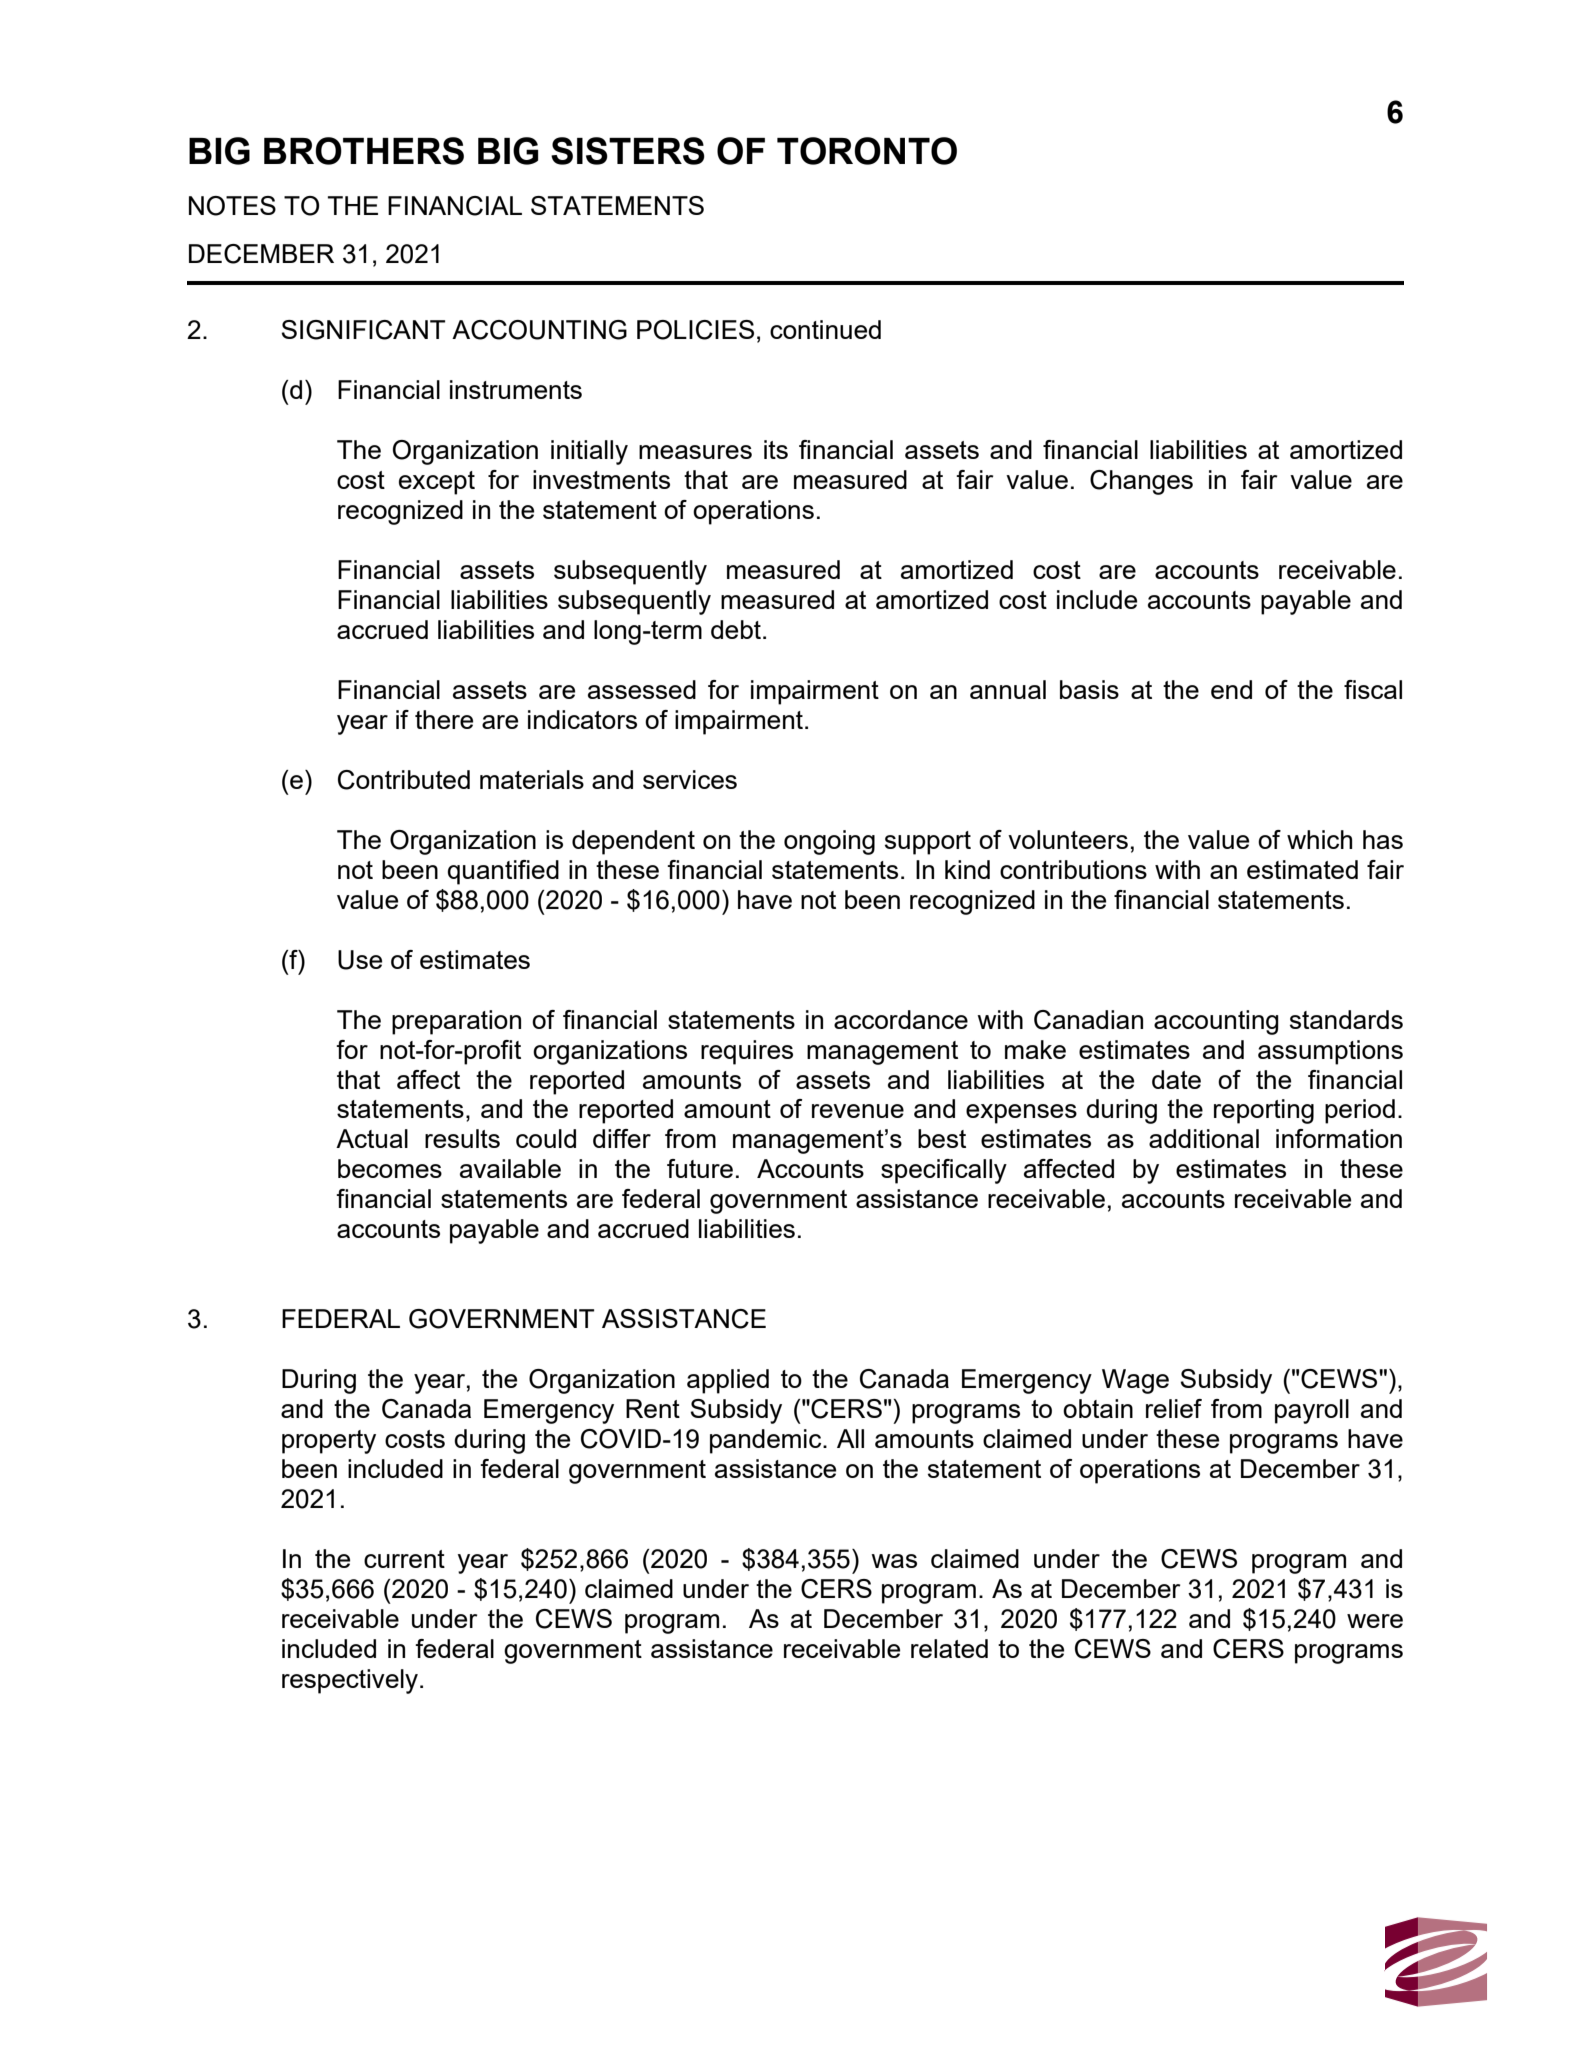  Describe the element at coordinates (747, 1052) in the page. I see `requires` at that location.
